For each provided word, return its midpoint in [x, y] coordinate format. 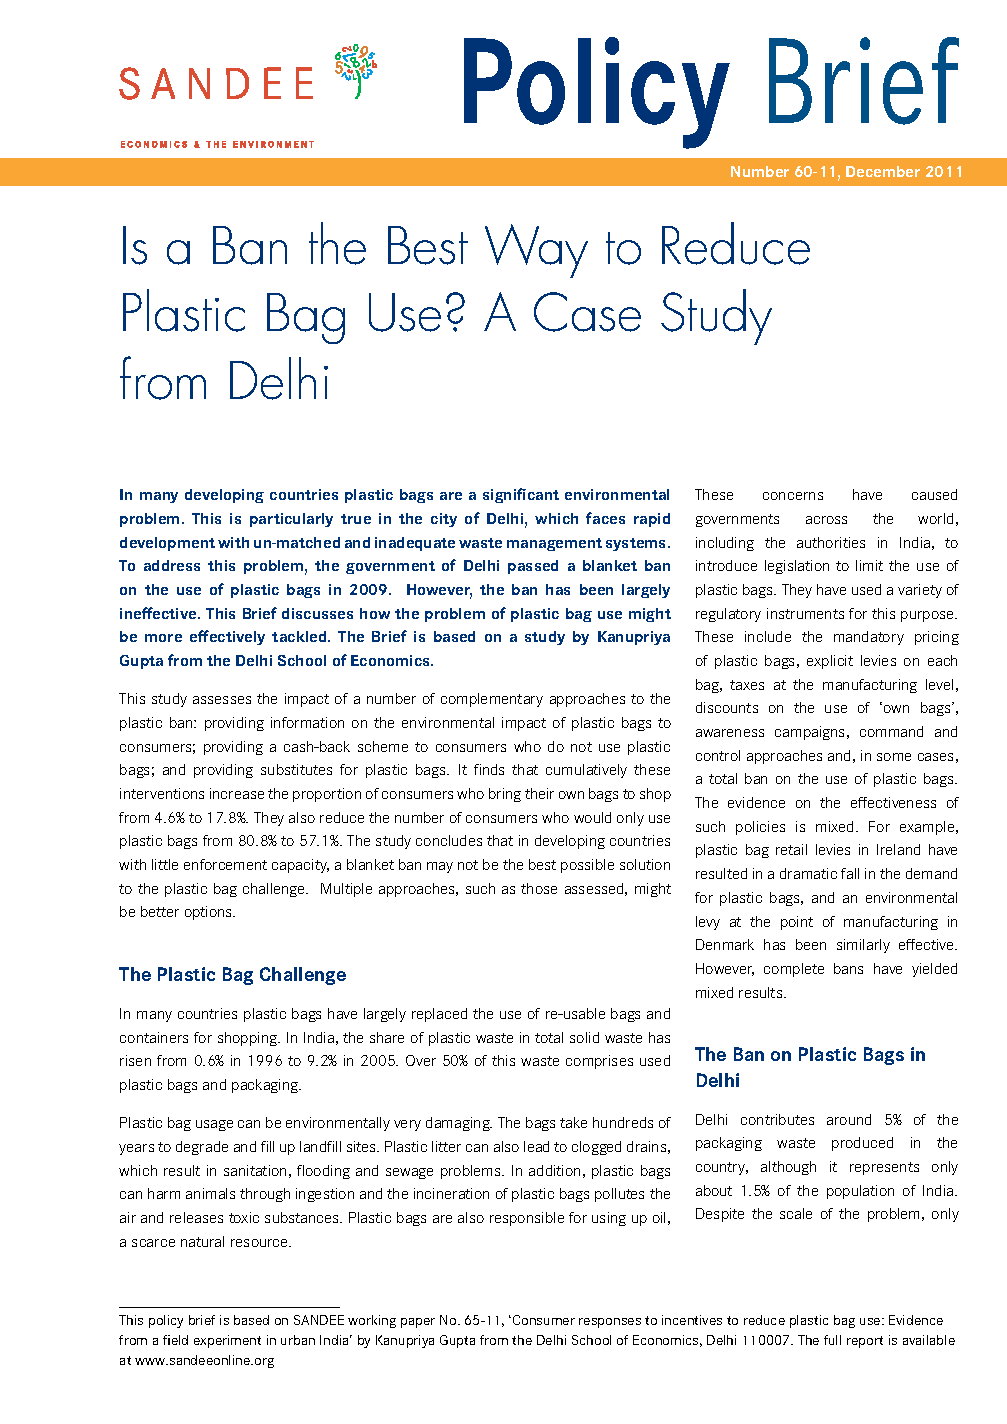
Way [536, 251]
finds [489, 769]
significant [521, 495]
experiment [227, 1341]
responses [610, 1323]
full [832, 1340]
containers [154, 1037]
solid [584, 1037]
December [883, 171]
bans [848, 968]
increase [237, 793]
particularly [291, 520]
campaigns [811, 733]
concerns [793, 496]
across [826, 520]
